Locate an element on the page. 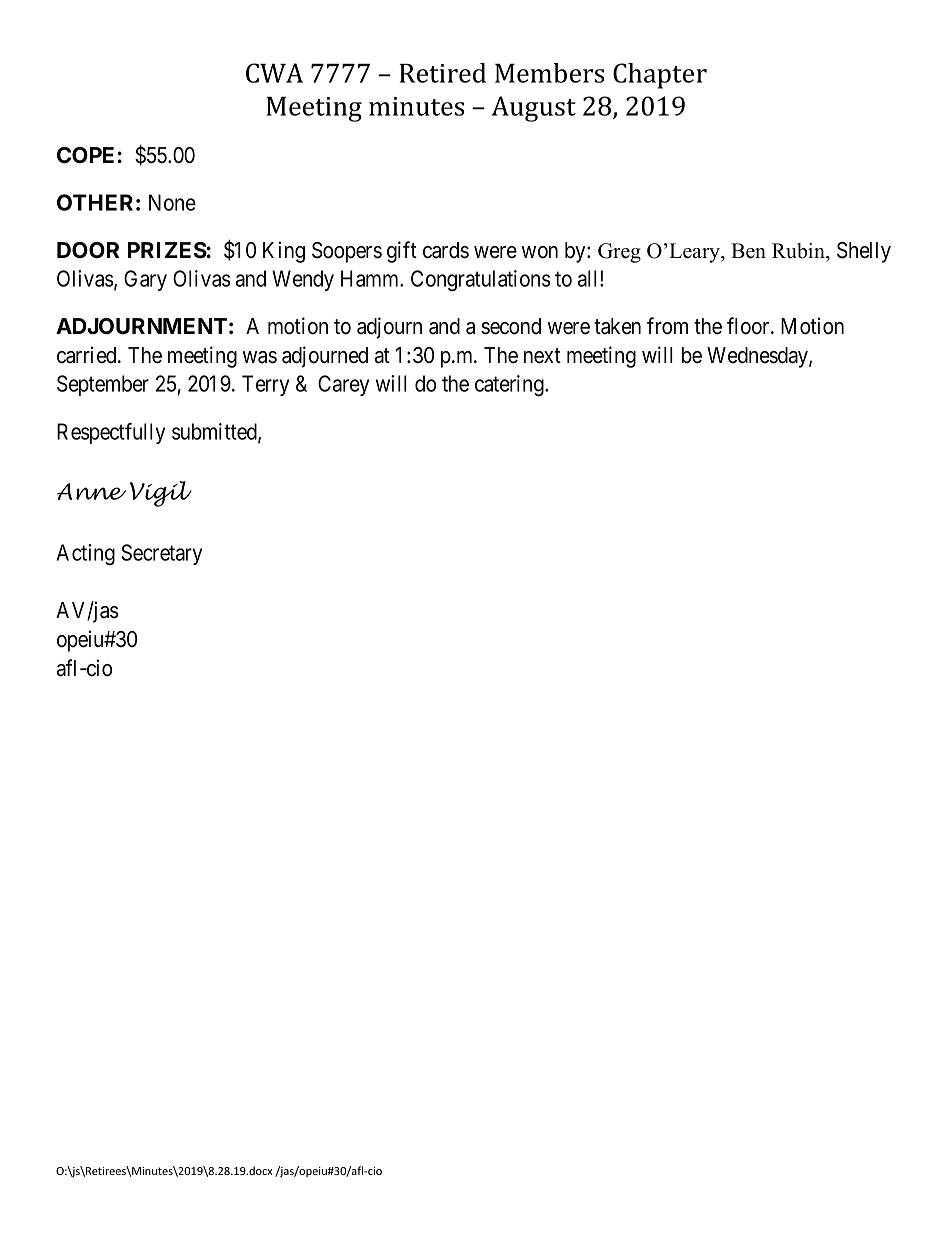 The height and width of the document is (1233, 952). Acting is located at coordinates (85, 554).
